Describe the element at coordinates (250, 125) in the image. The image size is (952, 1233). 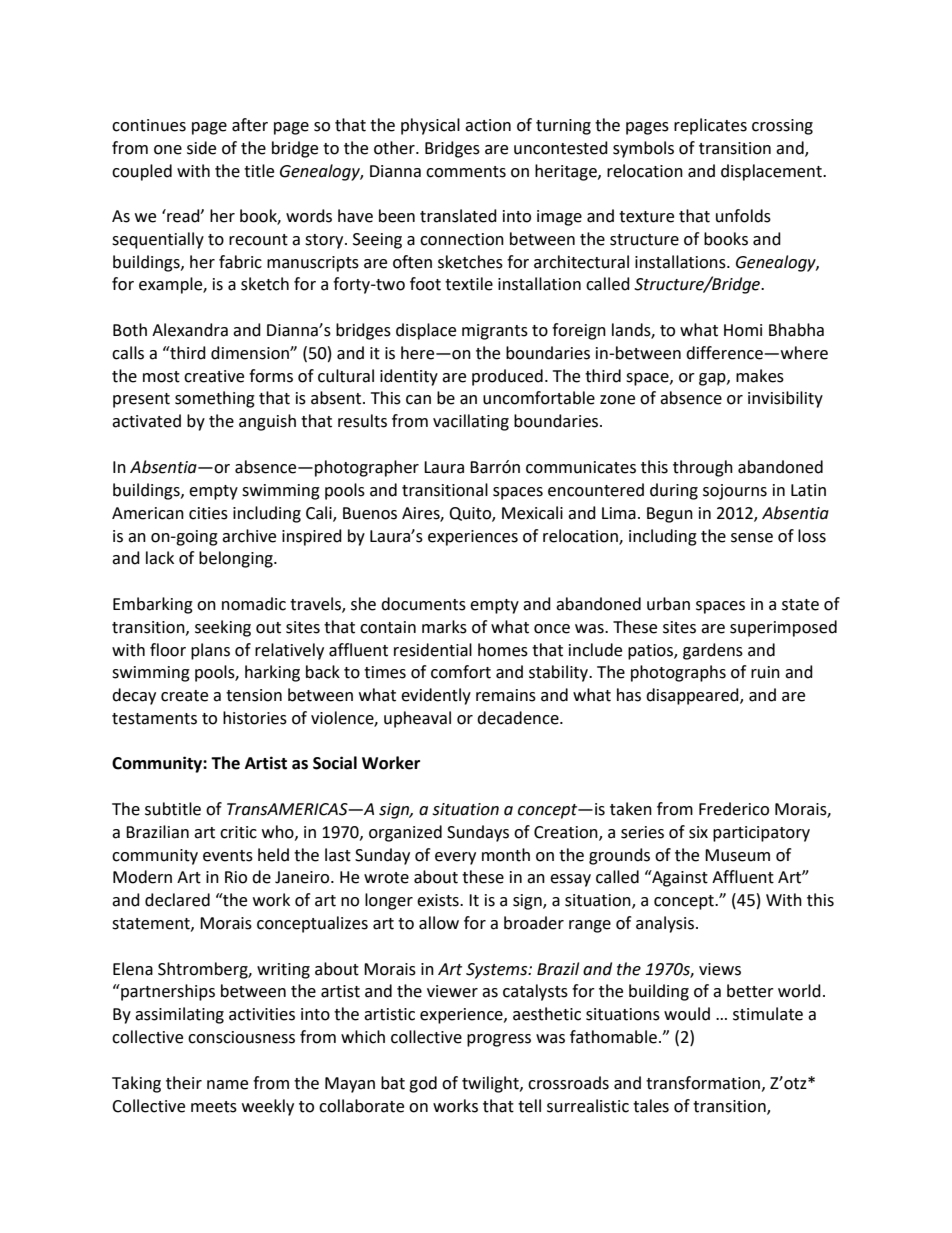
I see `after` at that location.
